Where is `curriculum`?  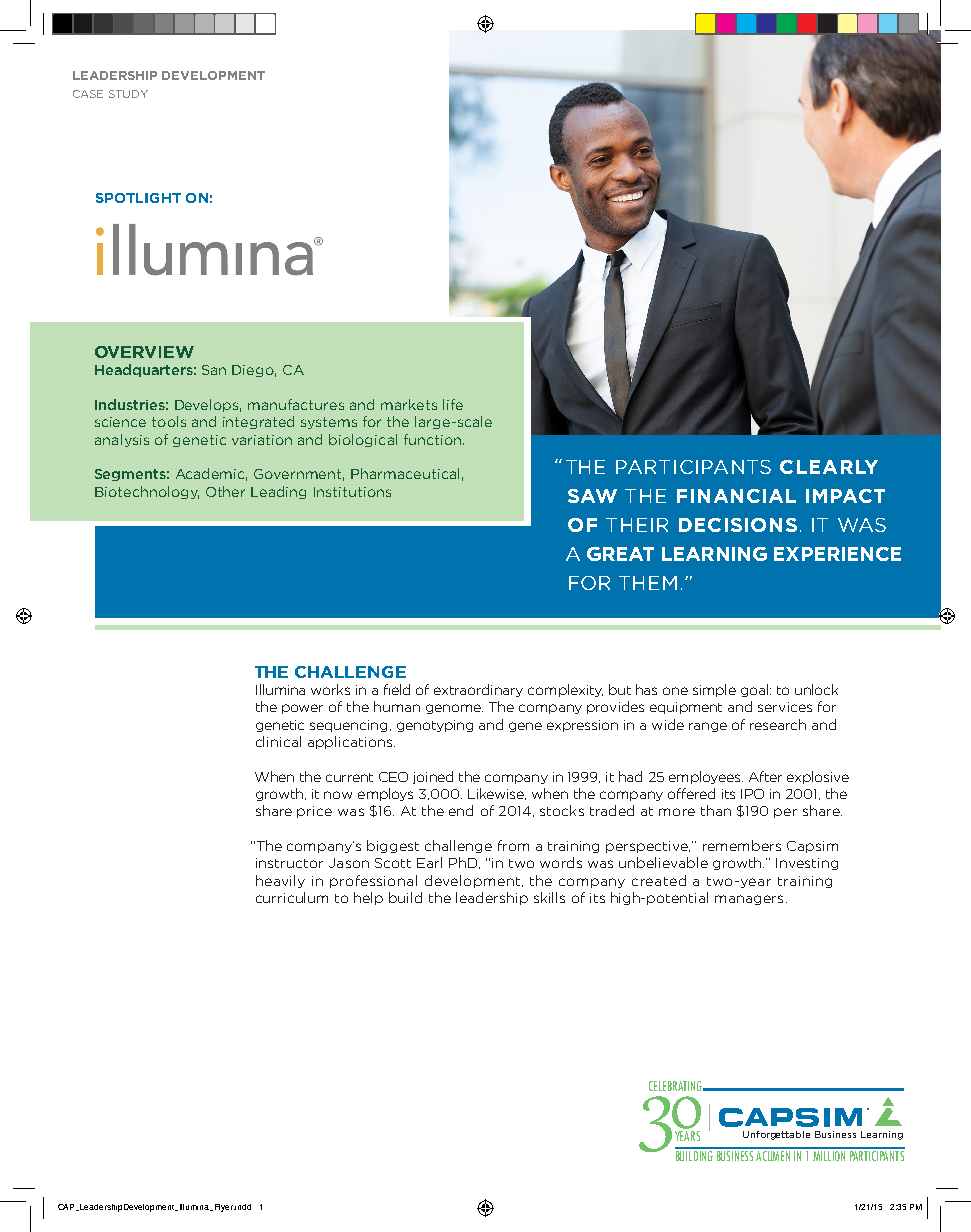 curriculum is located at coordinates (292, 897).
